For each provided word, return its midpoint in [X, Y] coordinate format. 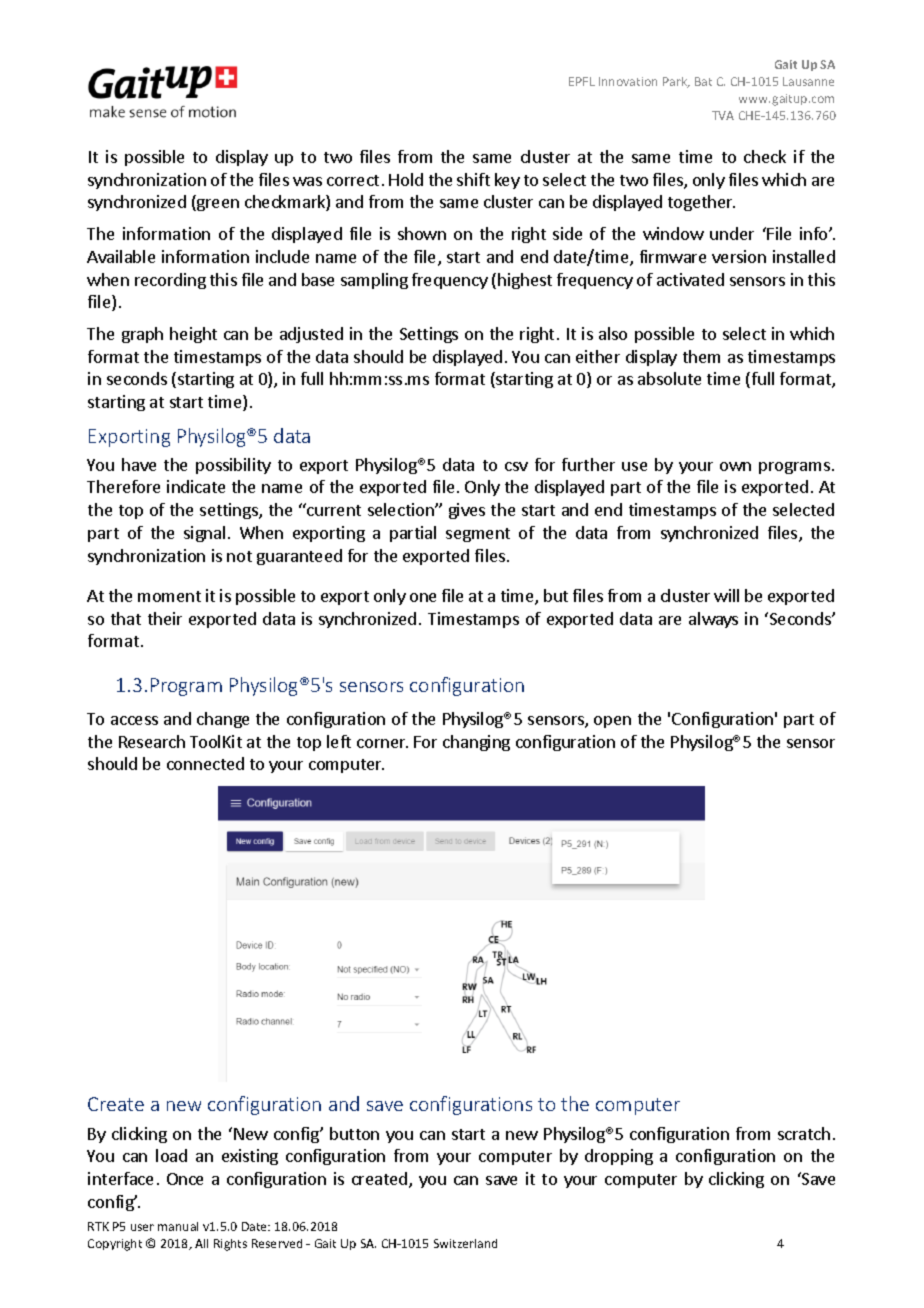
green [217, 205]
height [193, 335]
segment [478, 535]
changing [476, 743]
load [171, 1155]
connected [205, 763]
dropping [619, 1157]
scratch [804, 1133]
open [612, 722]
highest [525, 281]
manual [178, 1226]
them [701, 356]
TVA [723, 115]
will [726, 595]
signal [204, 534]
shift [473, 179]
